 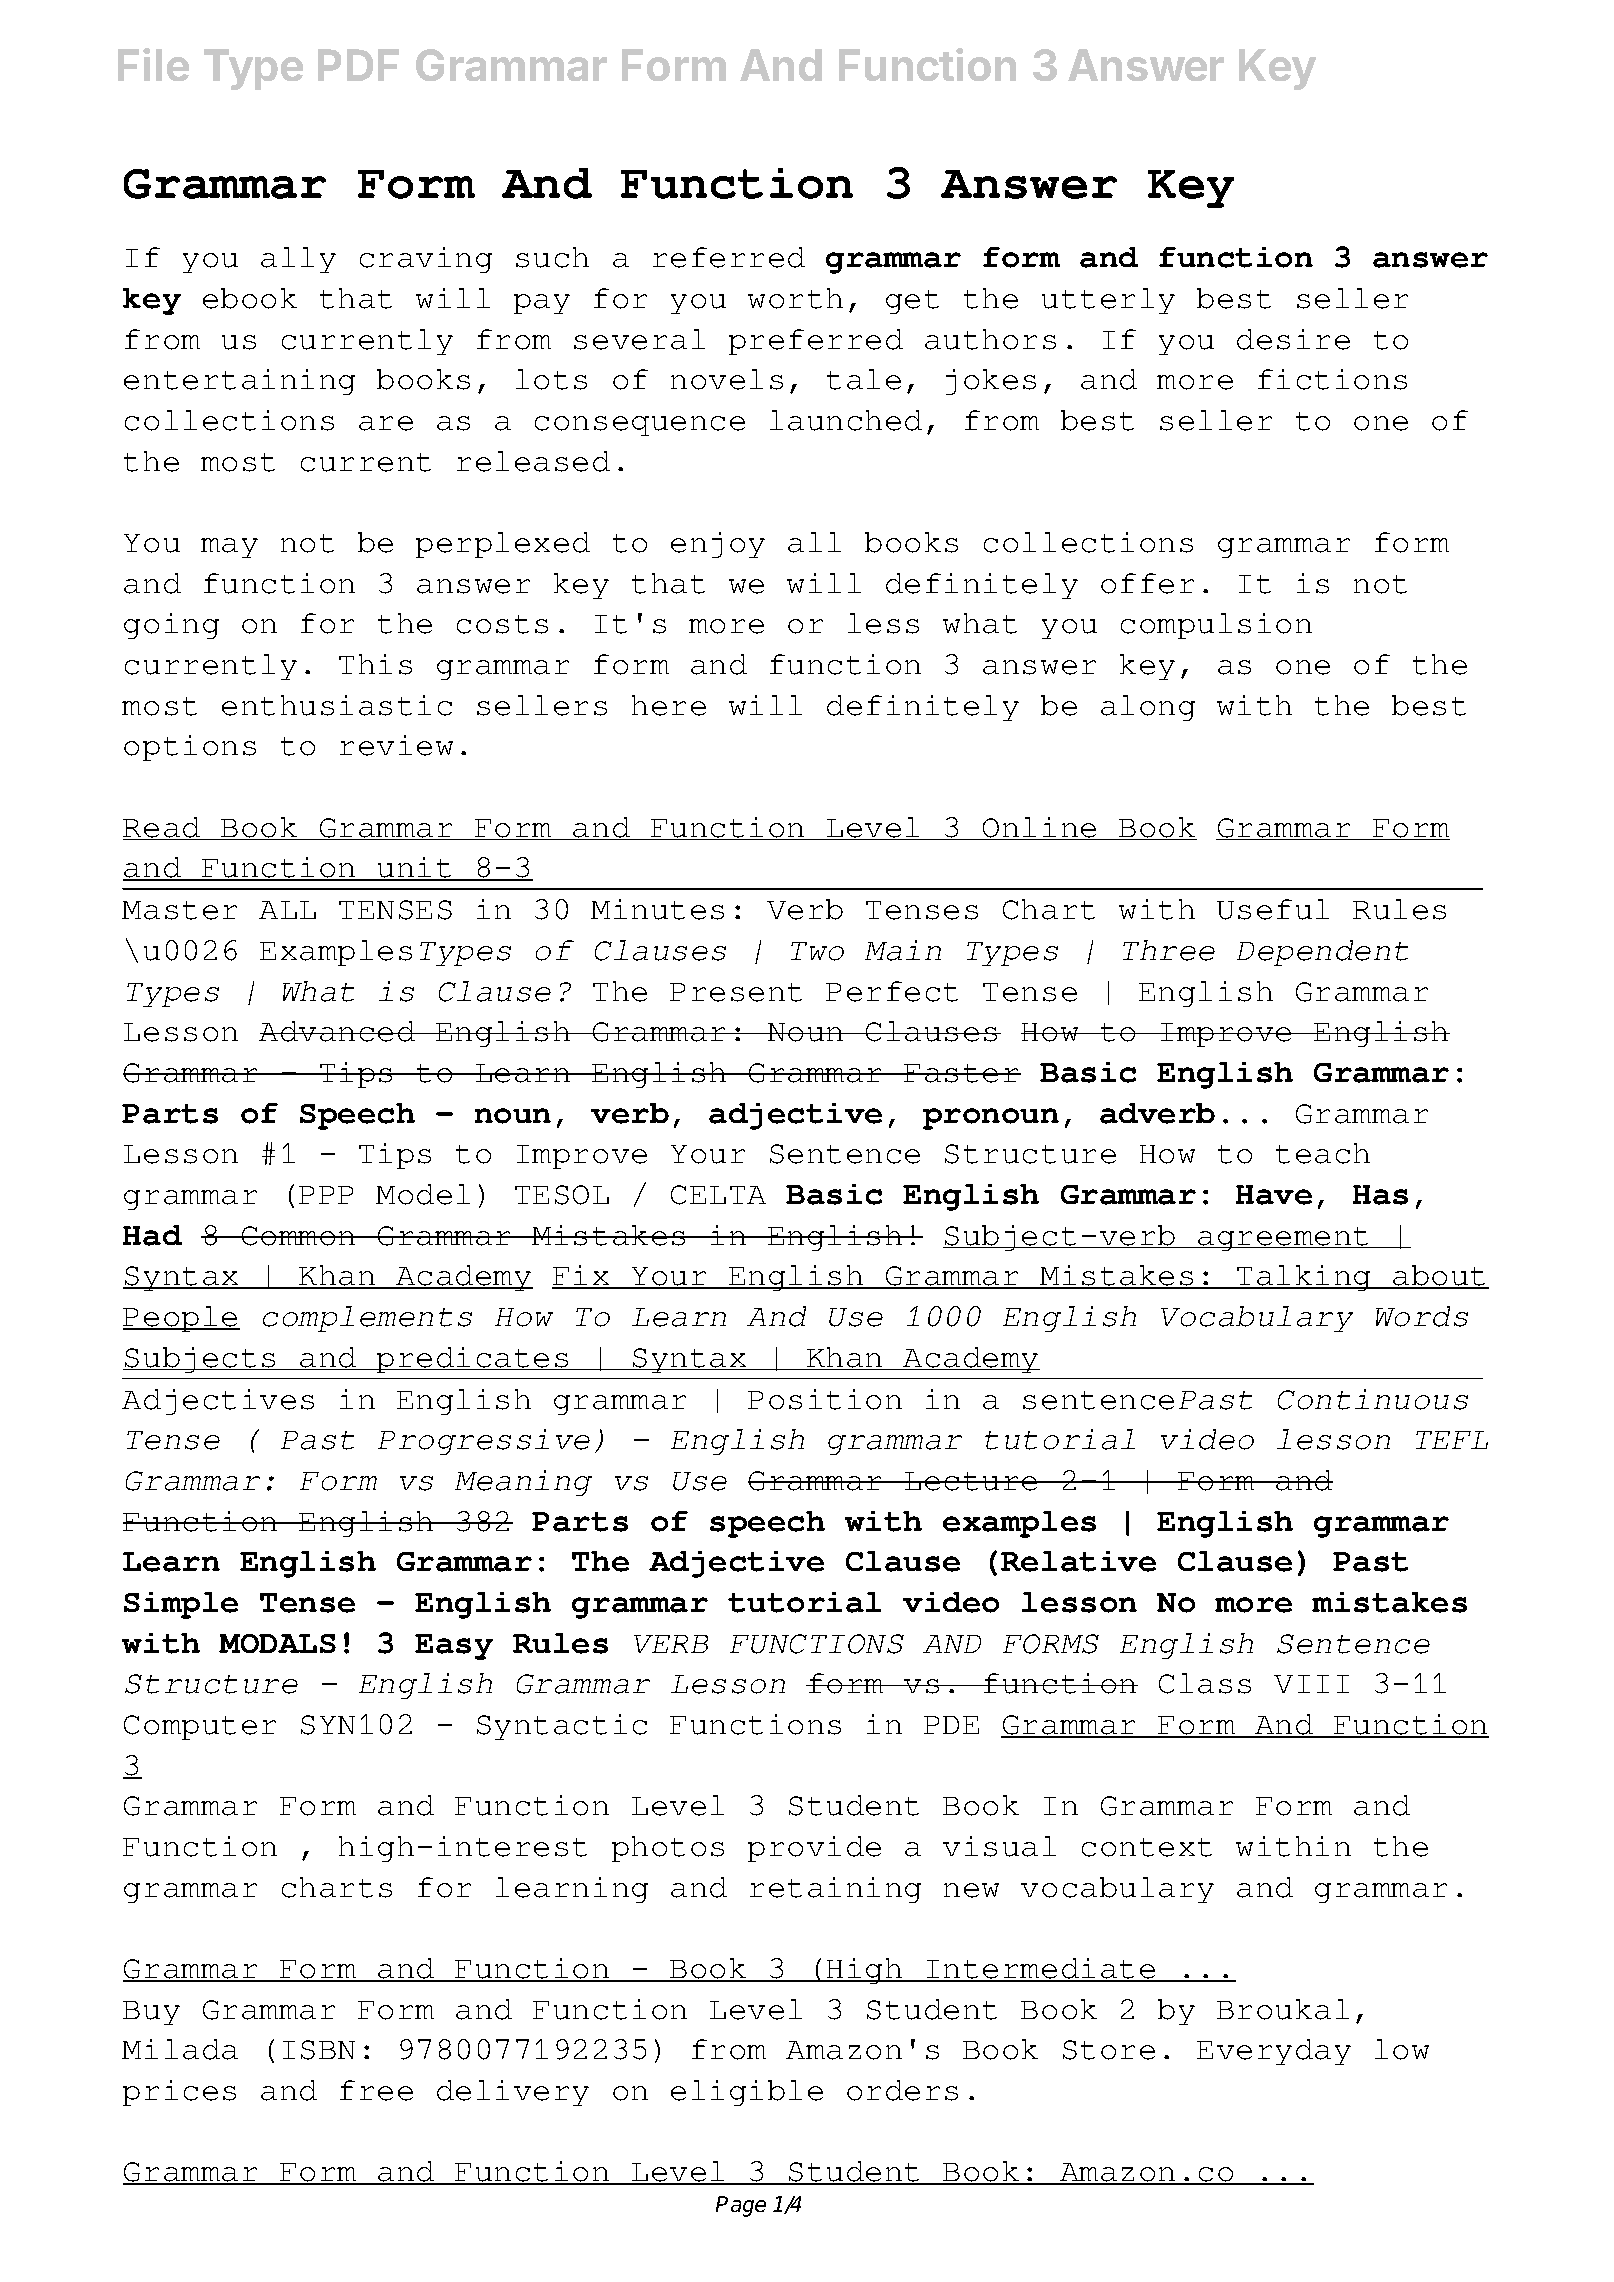 What do you see at coordinates (1293, 339) in the screenshot?
I see `desire` at bounding box center [1293, 339].
